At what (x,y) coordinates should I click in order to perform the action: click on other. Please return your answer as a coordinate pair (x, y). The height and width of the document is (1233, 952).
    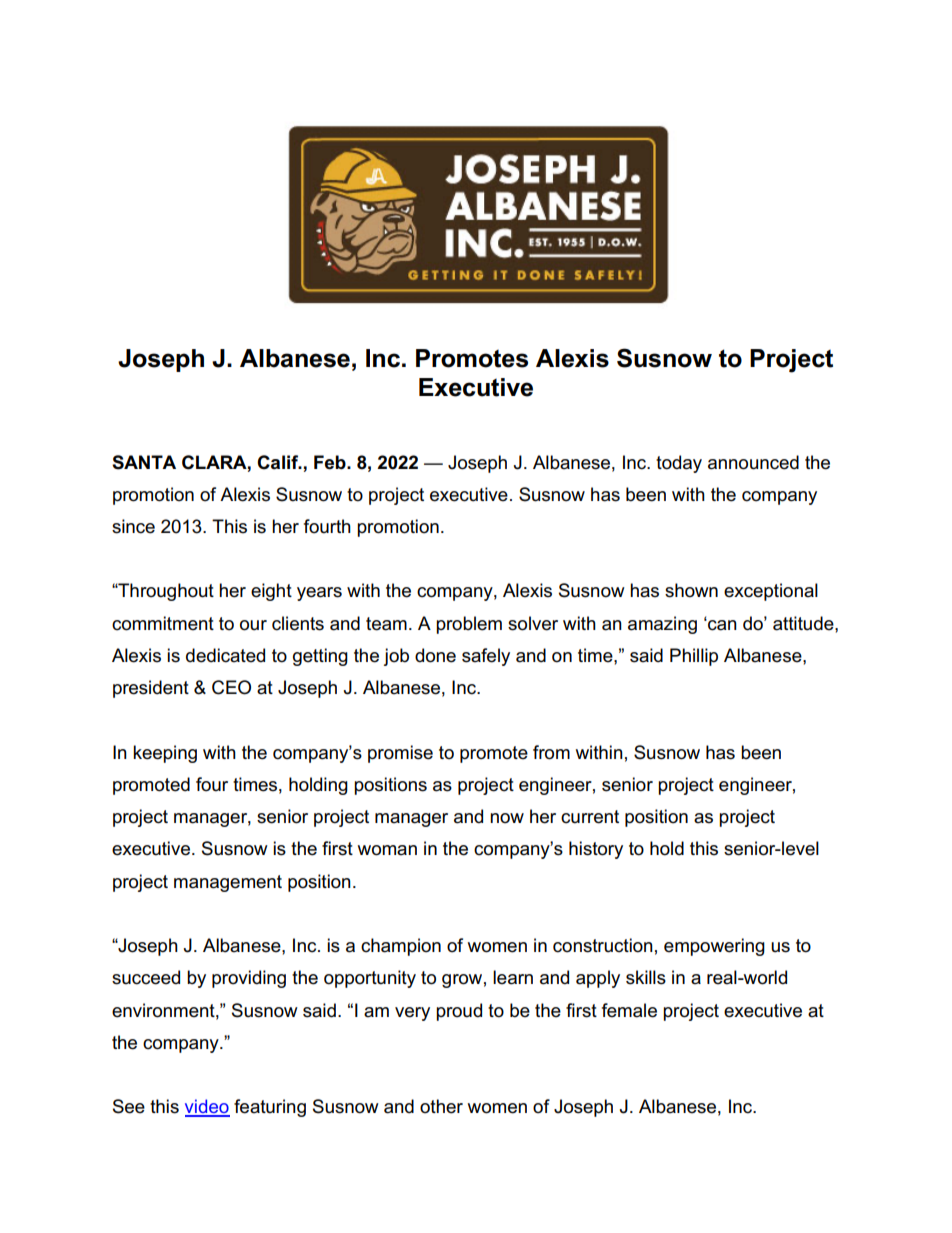
    Looking at the image, I should click on (441, 1106).
